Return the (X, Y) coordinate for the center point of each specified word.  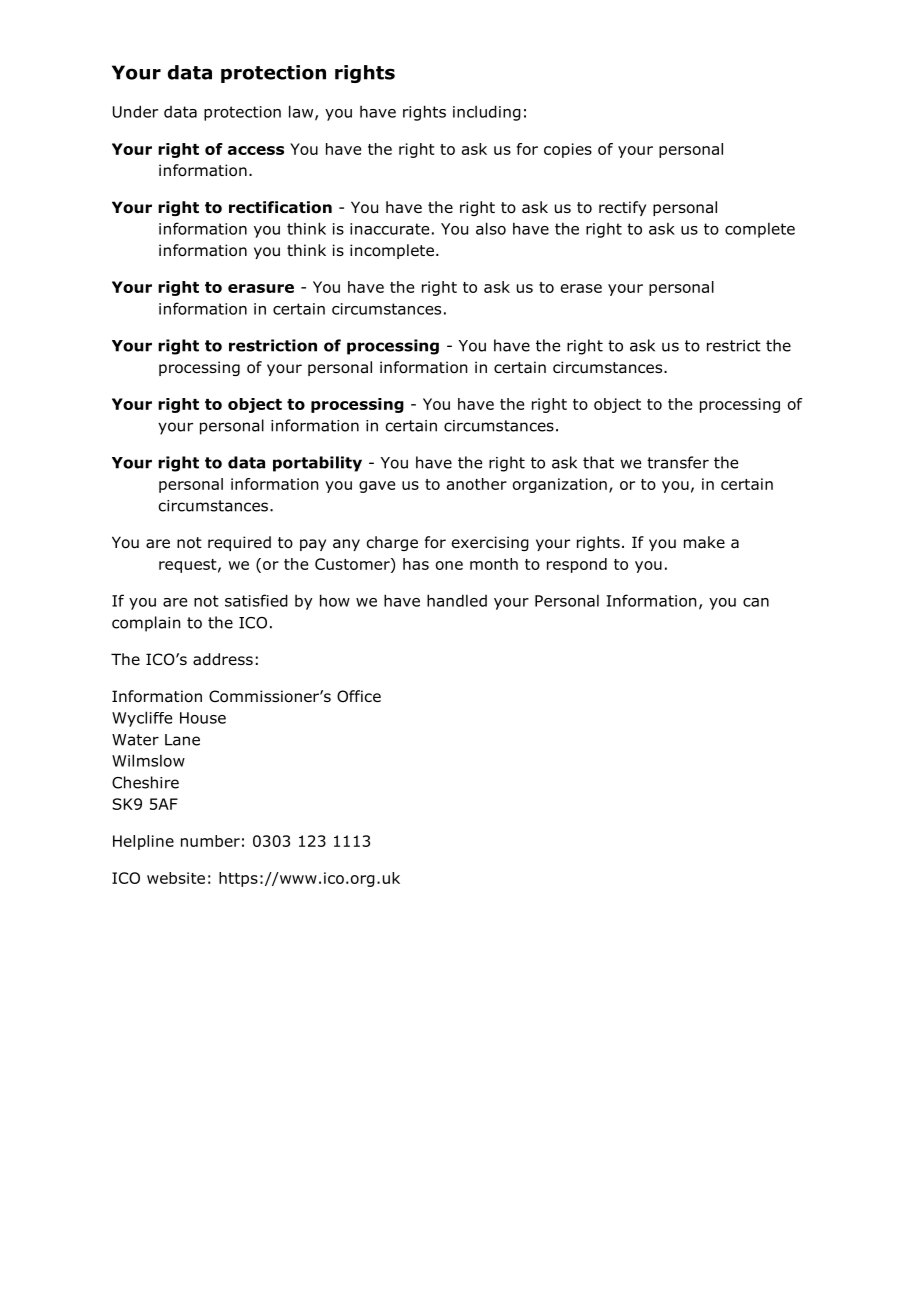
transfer (678, 462)
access (256, 150)
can (756, 602)
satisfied (256, 600)
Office (359, 696)
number (210, 841)
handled (457, 600)
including (487, 113)
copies (568, 150)
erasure (261, 288)
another (477, 484)
